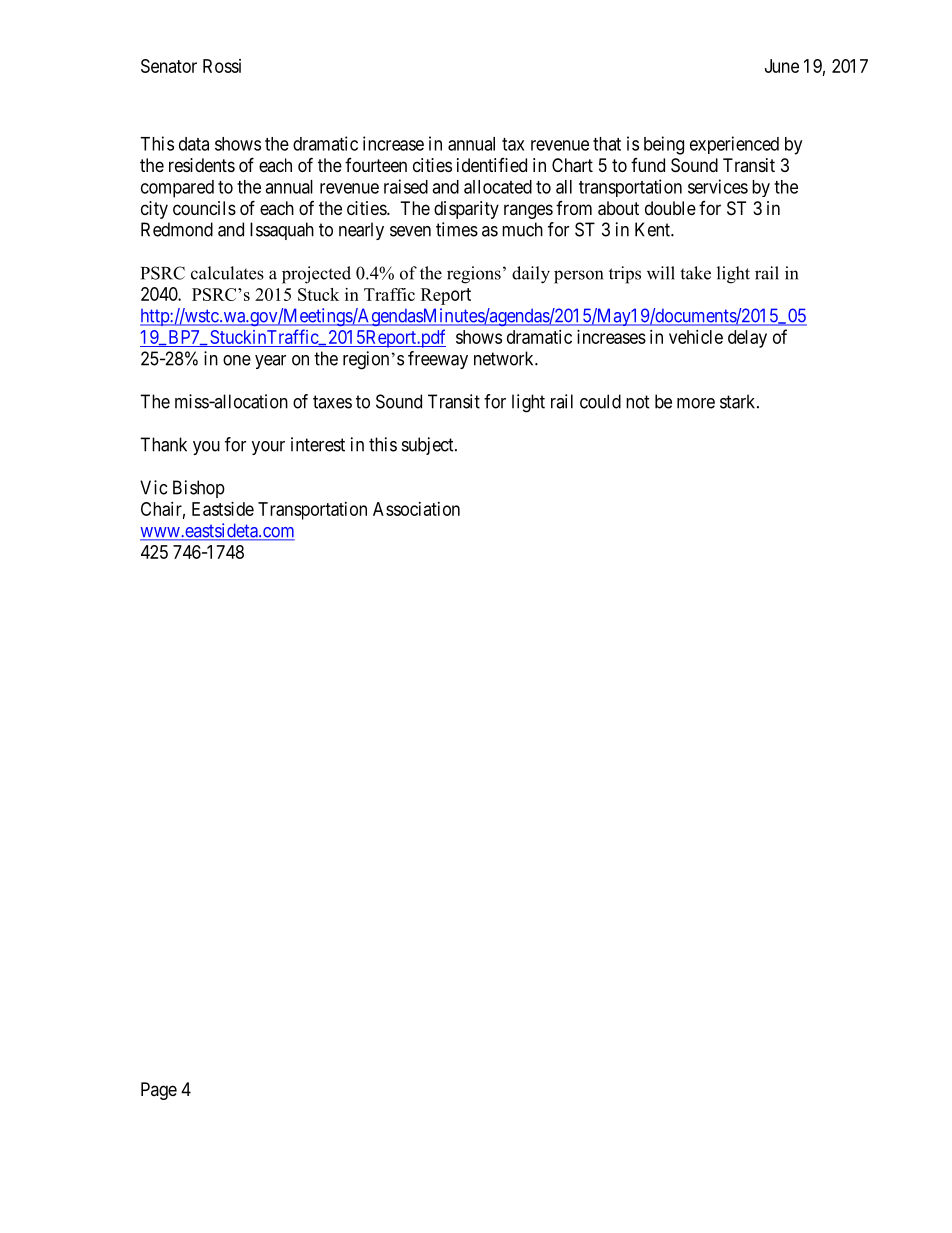  Describe the element at coordinates (268, 448) in the screenshot. I see `your` at that location.
